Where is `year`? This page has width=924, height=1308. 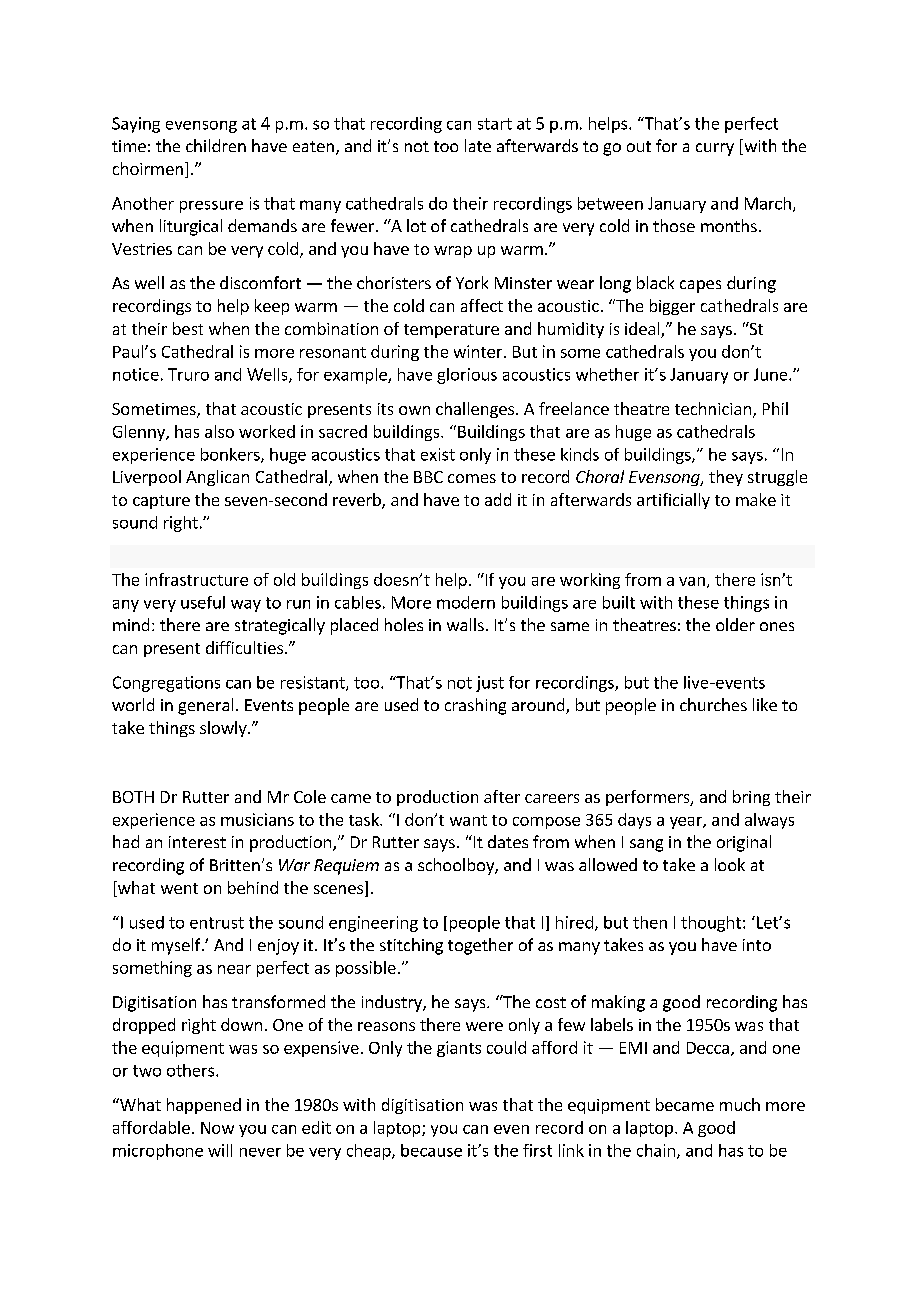
year is located at coordinates (687, 823).
